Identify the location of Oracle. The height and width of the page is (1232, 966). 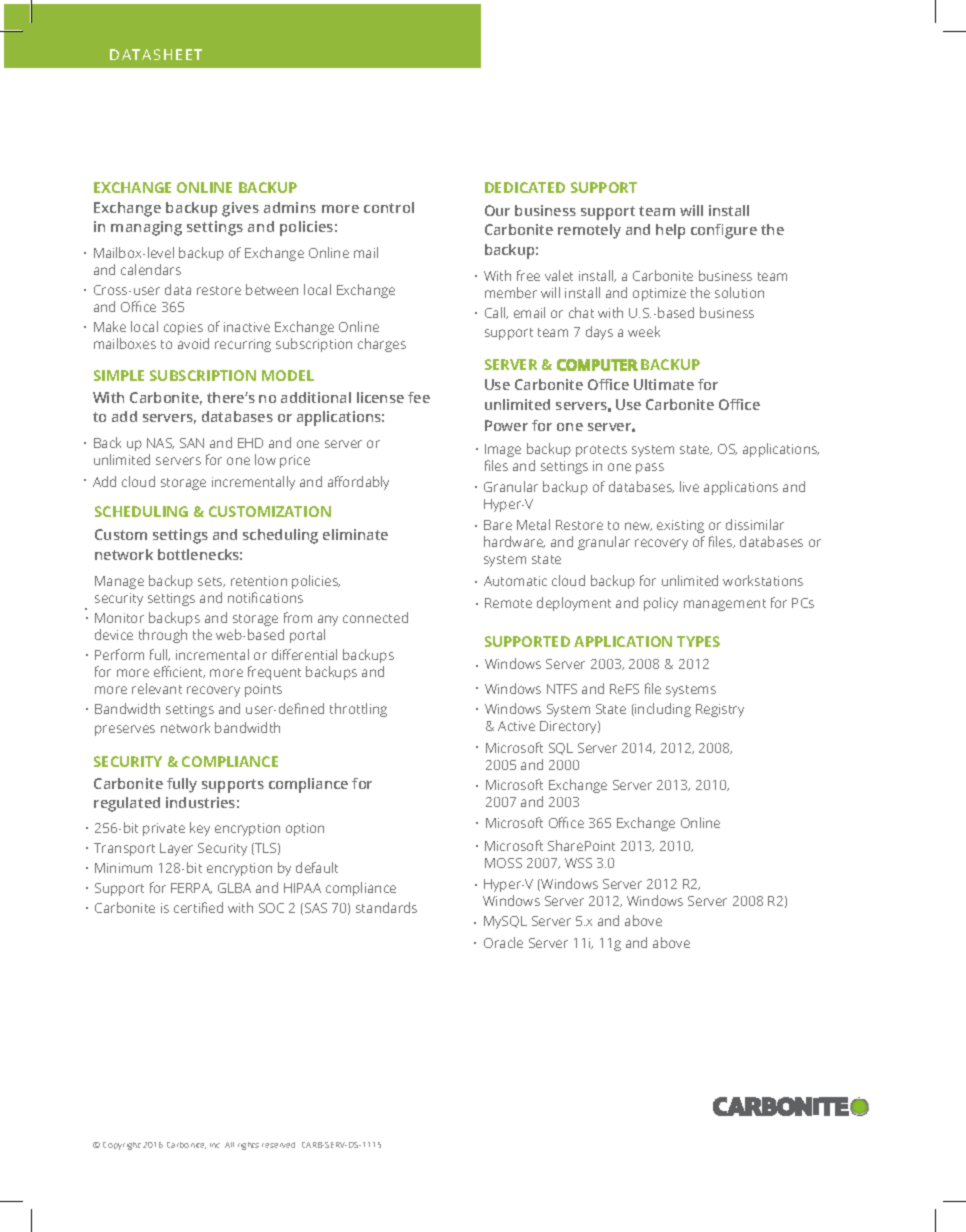
(503, 942).
